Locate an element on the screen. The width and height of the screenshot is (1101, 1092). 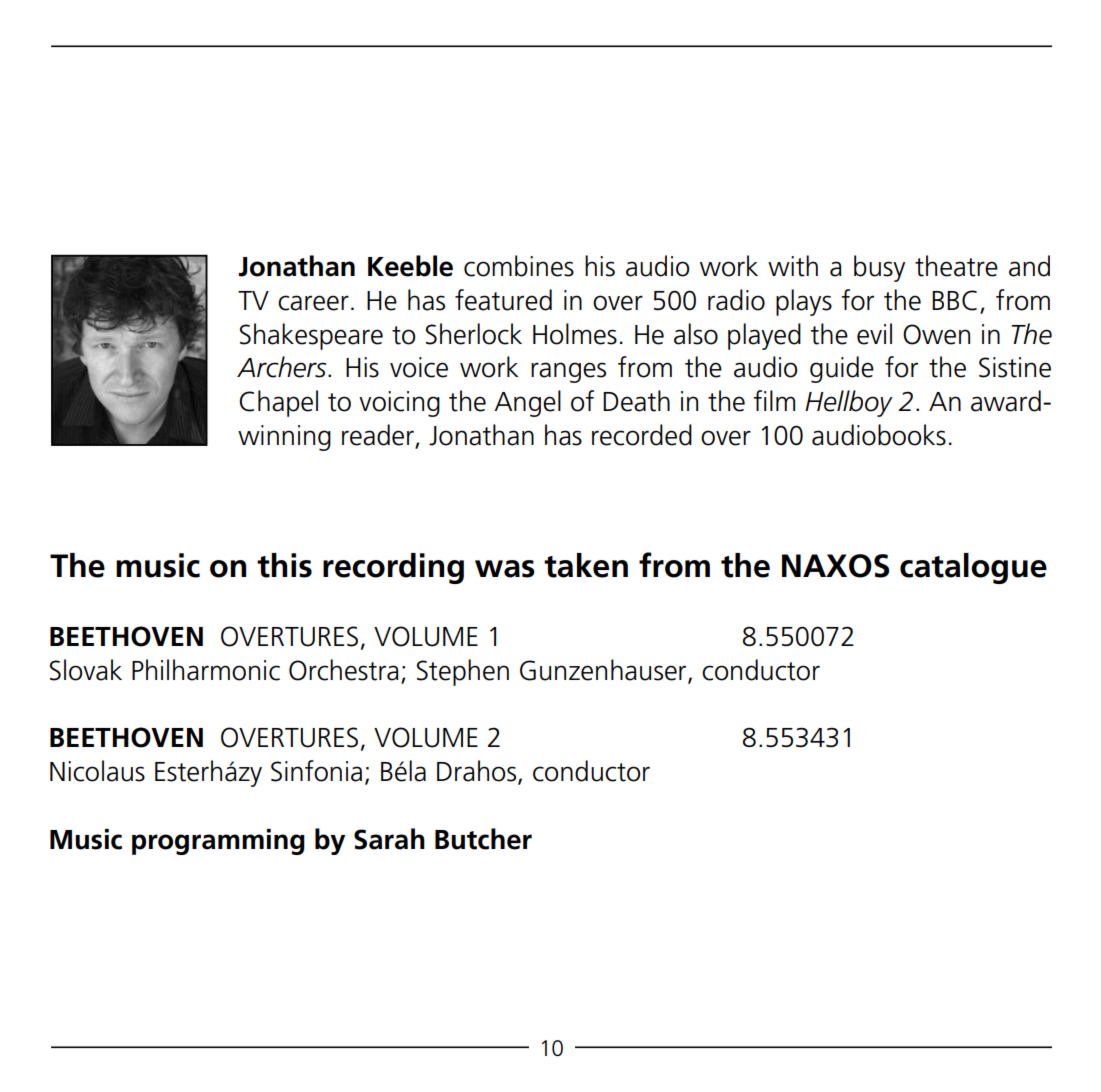
busy is located at coordinates (879, 268).
